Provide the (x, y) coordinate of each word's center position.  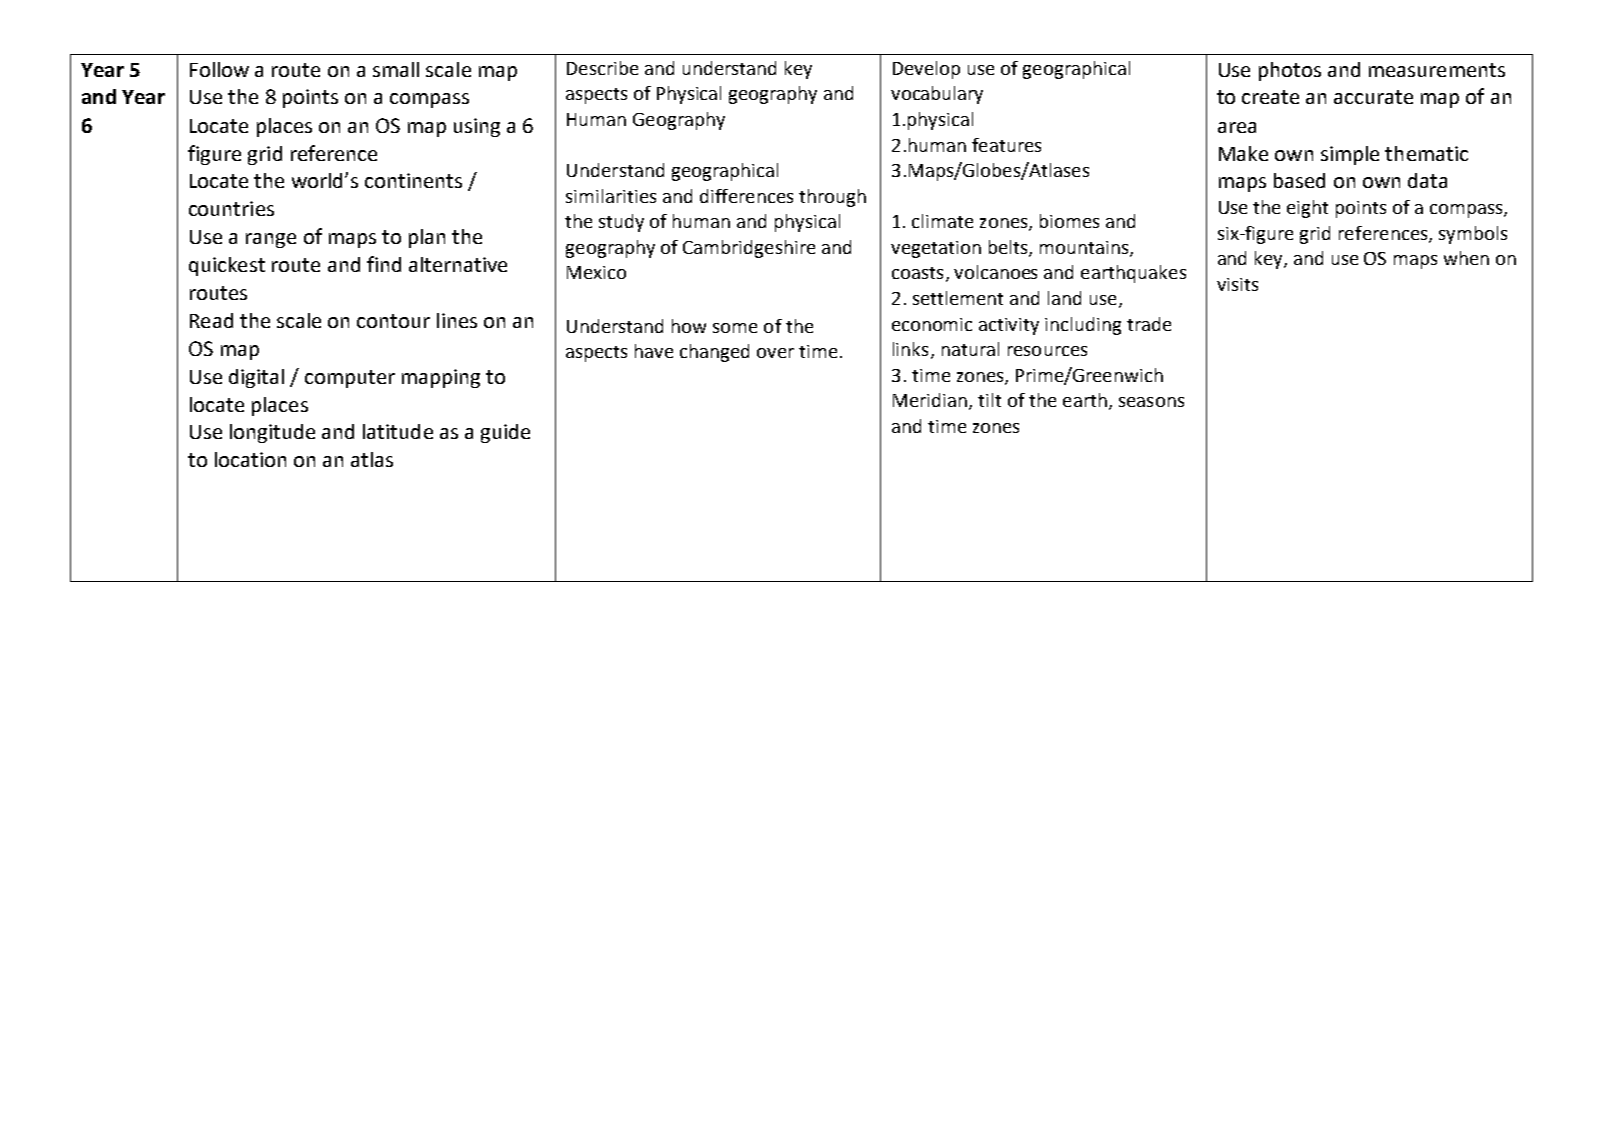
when (1466, 258)
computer (350, 379)
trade (1149, 324)
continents (413, 180)
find (384, 264)
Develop (926, 70)
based (1299, 180)
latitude (398, 431)
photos (1290, 71)
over (775, 353)
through (832, 198)
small (396, 69)
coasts (917, 273)
